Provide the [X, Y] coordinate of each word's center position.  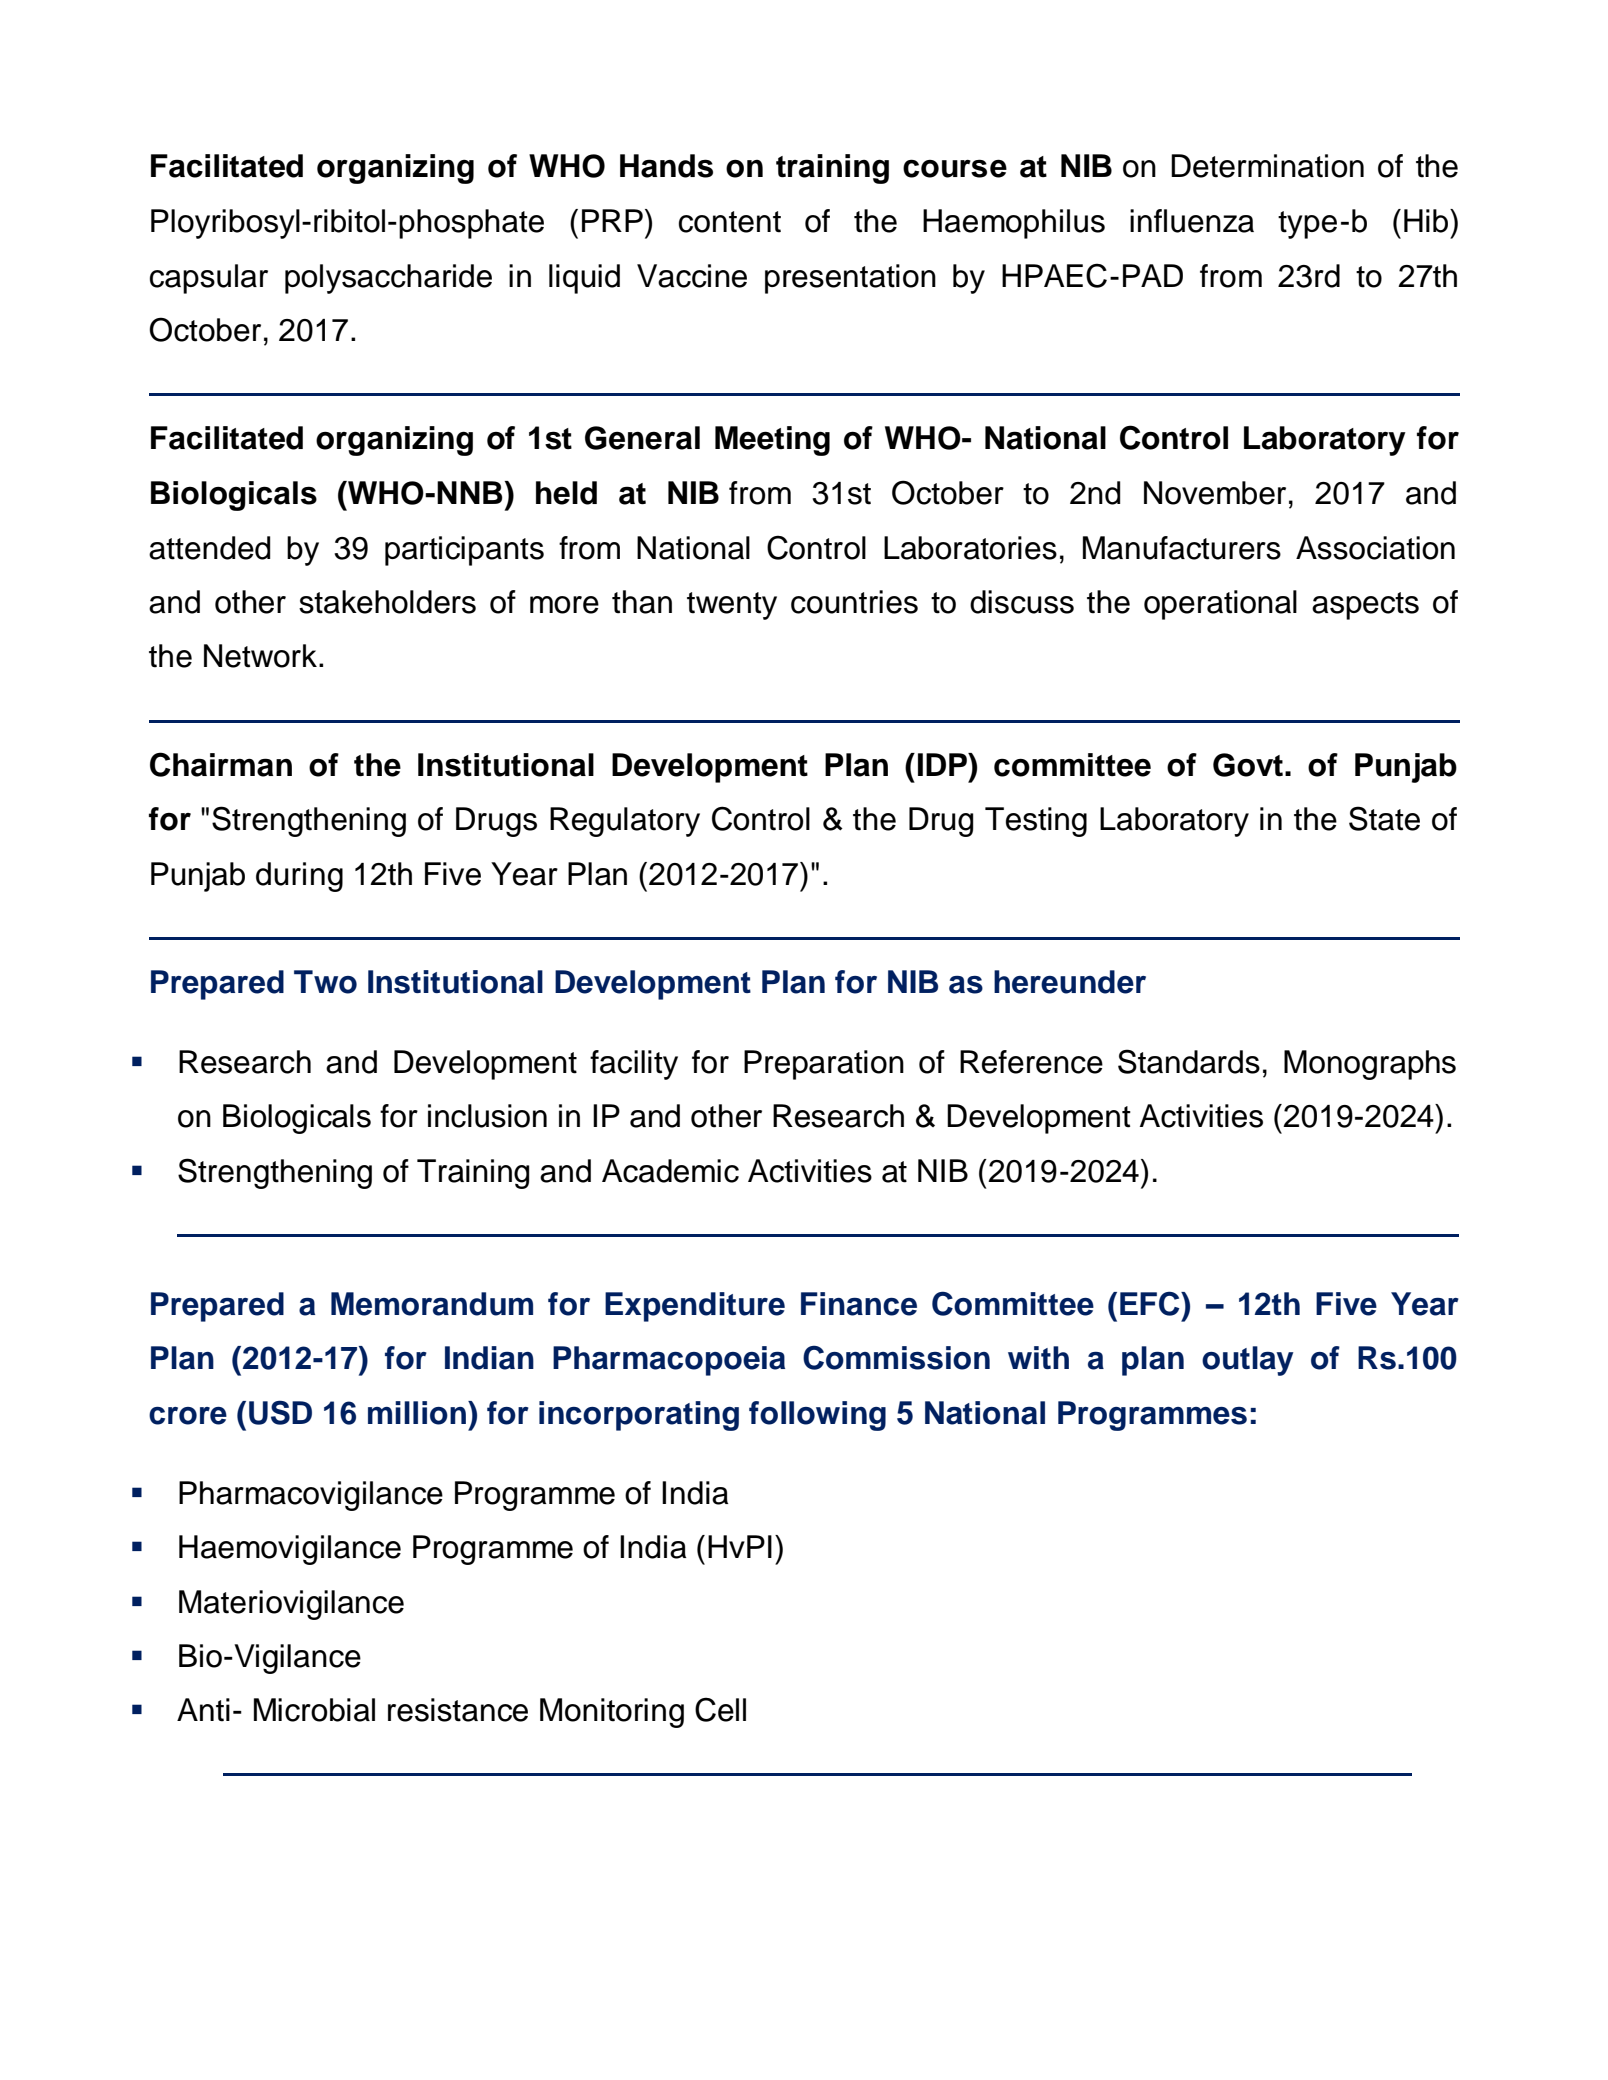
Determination [1267, 166]
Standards [1189, 1061]
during [299, 877]
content [730, 222]
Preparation [824, 1065]
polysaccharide [388, 279]
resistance [458, 1710]
